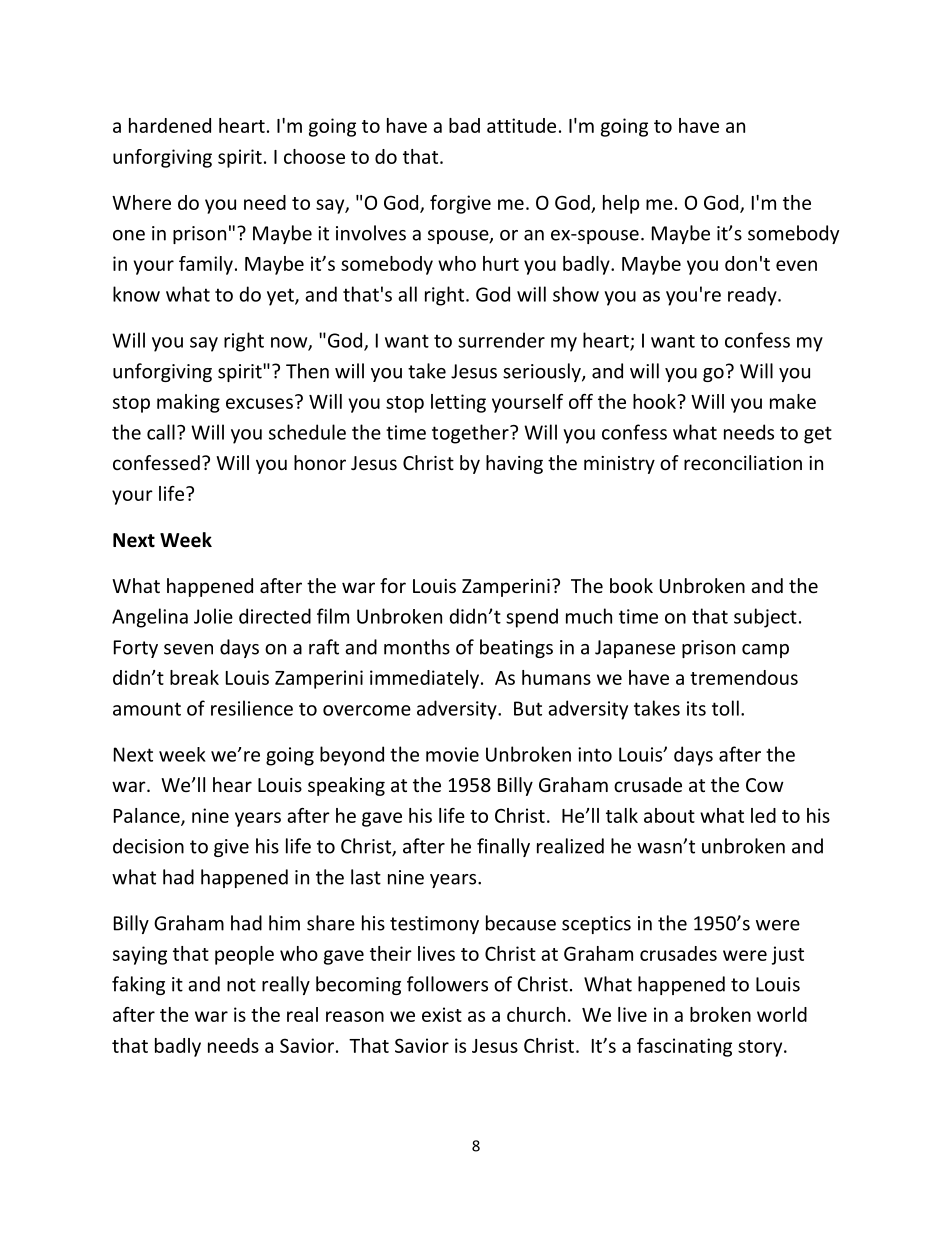 This document has width=952, height=1233. Describe the element at coordinates (442, 1014) in the document. I see `exist` at that location.
